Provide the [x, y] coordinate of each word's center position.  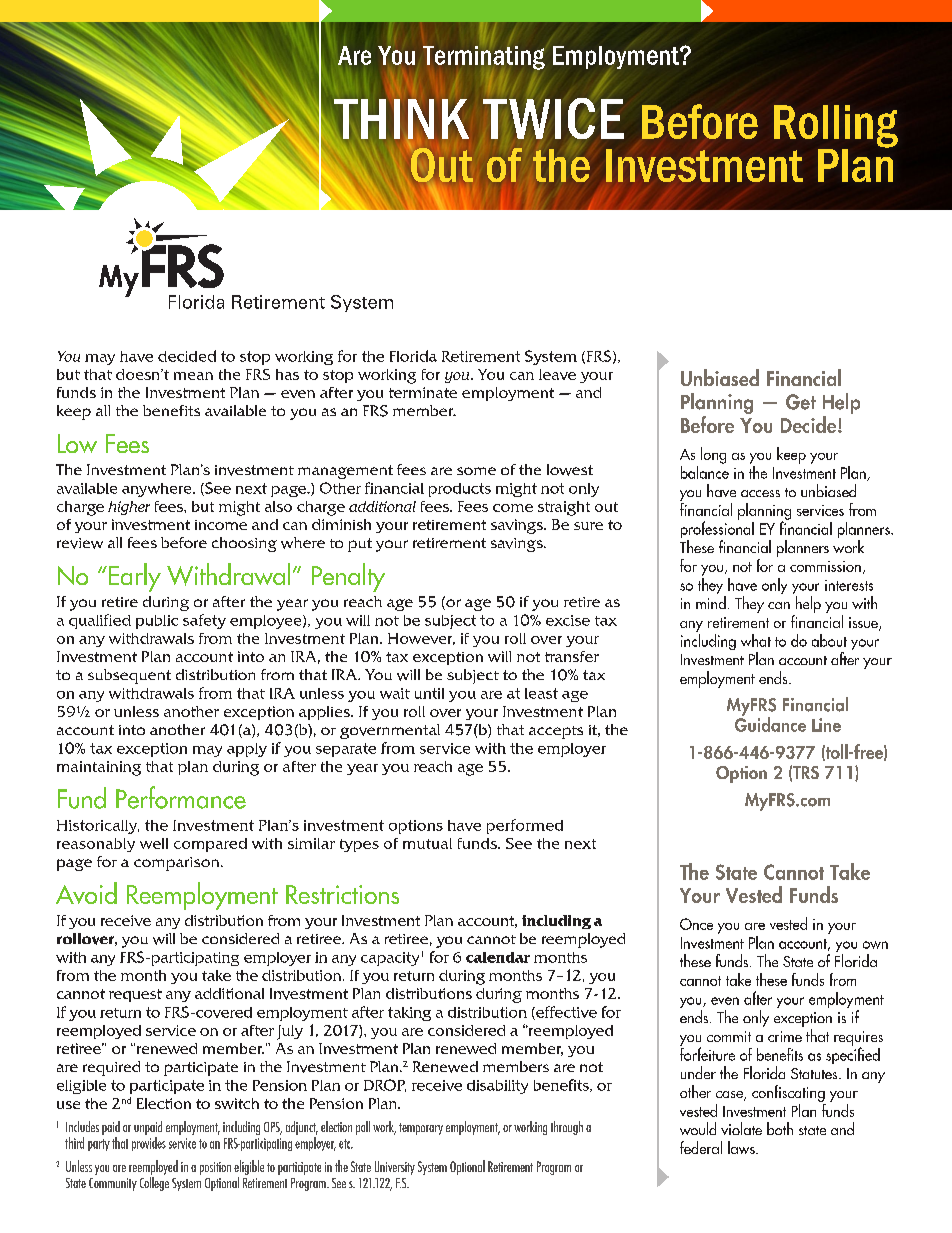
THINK [400, 120]
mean [193, 376]
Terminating [484, 58]
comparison [178, 864]
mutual [427, 843]
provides [149, 1142]
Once [696, 924]
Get [801, 402]
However [421, 639]
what [756, 640]
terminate [423, 392]
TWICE [553, 118]
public [157, 622]
